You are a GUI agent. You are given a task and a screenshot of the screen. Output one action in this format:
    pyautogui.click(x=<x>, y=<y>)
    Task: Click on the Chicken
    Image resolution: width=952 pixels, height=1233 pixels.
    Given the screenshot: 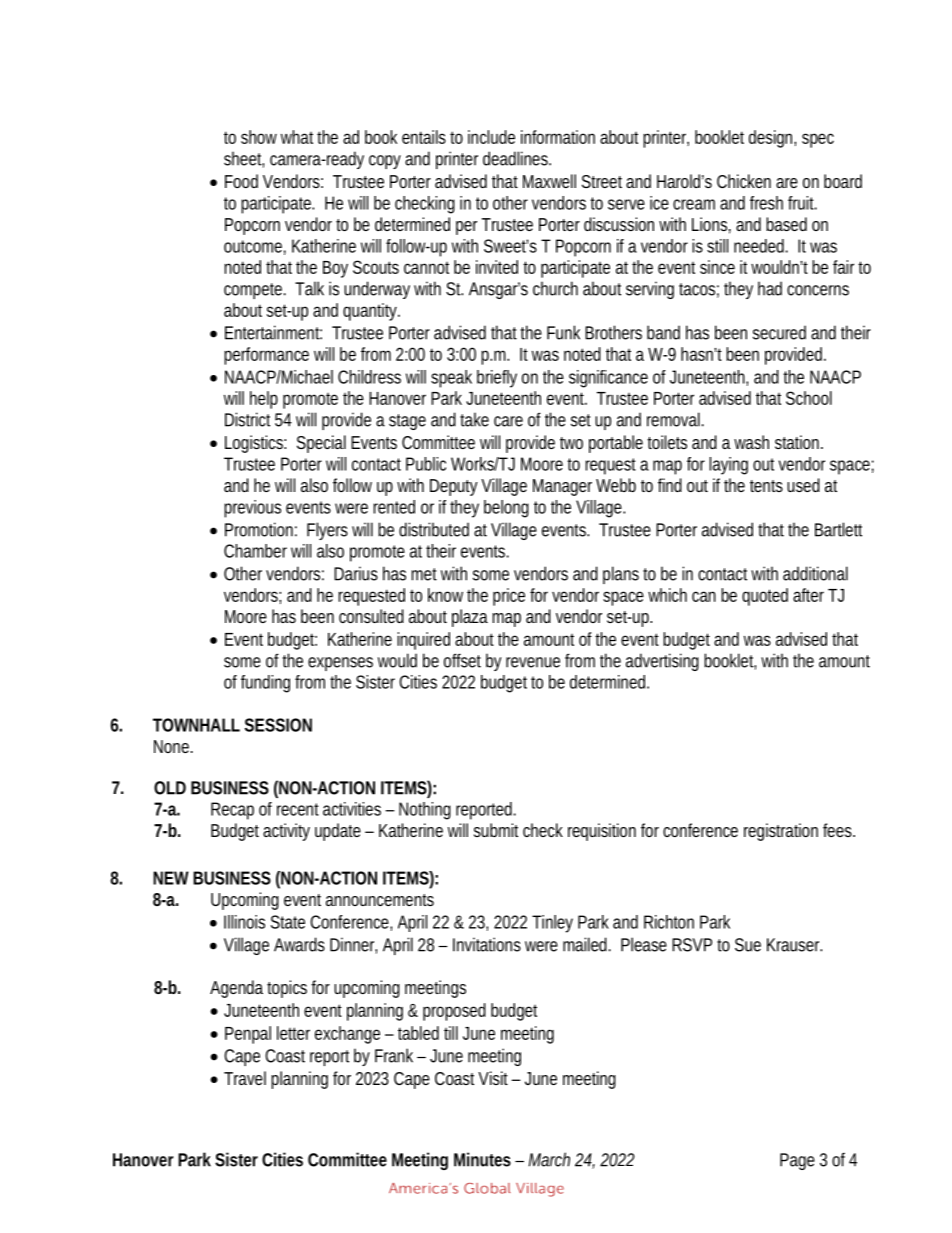 What is the action you would take?
    pyautogui.click(x=744, y=181)
